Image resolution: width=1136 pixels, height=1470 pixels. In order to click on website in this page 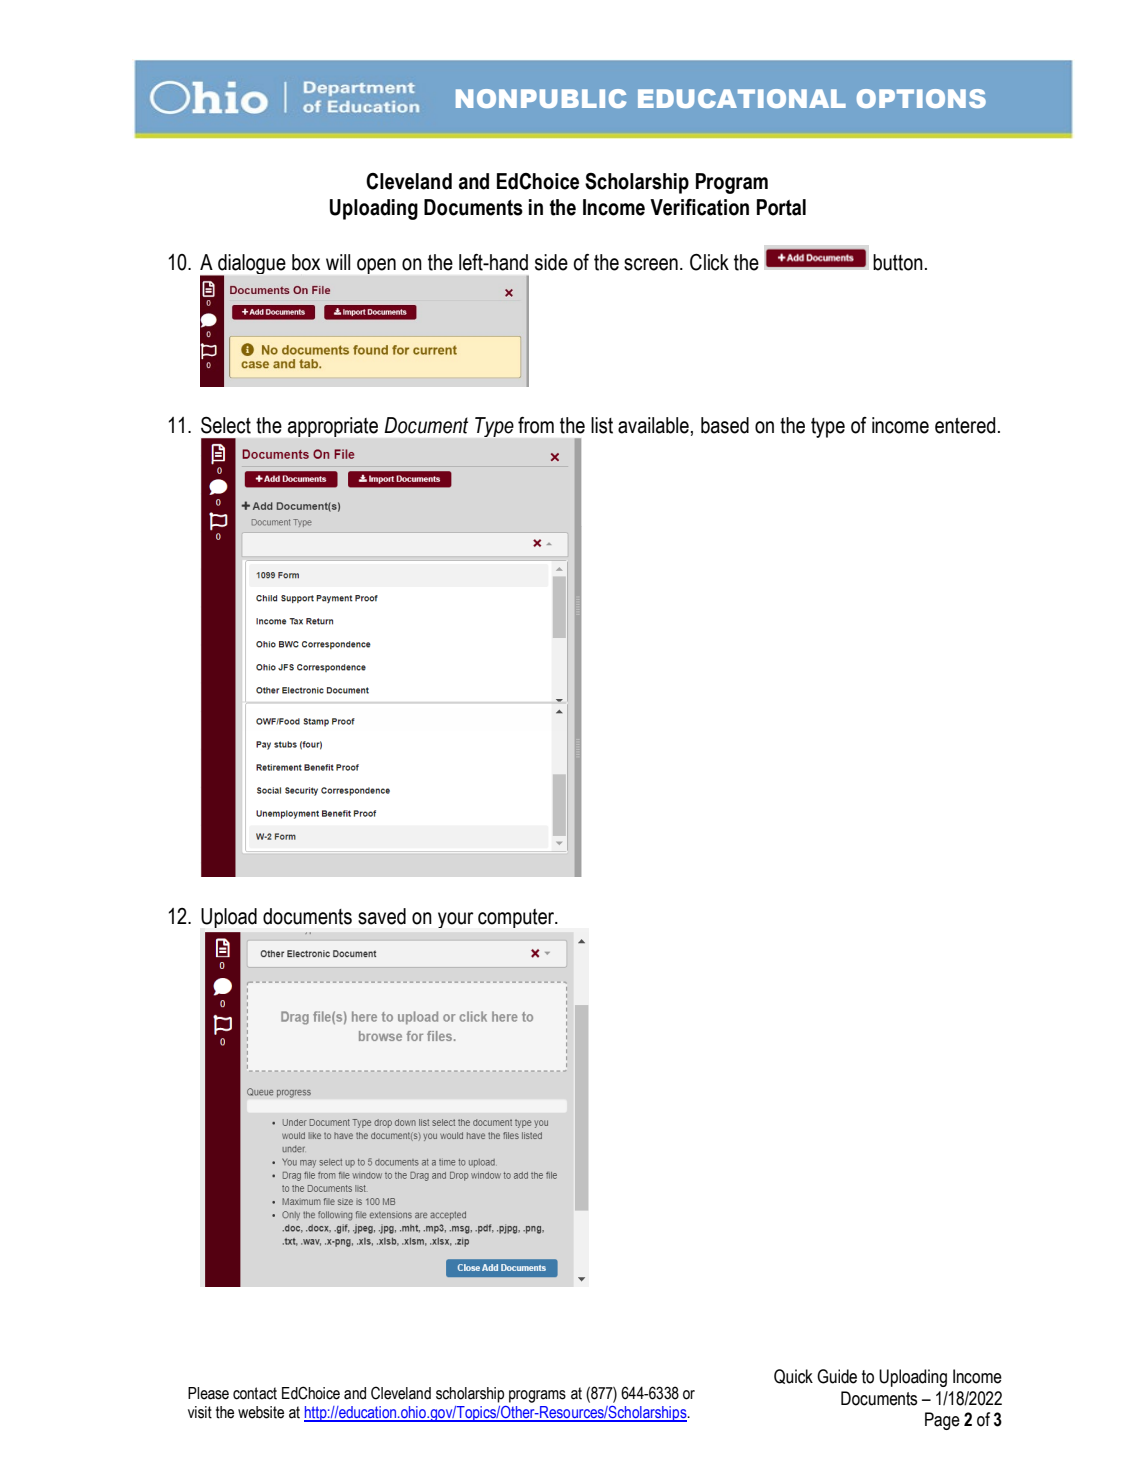, I will do `click(261, 1412)`.
